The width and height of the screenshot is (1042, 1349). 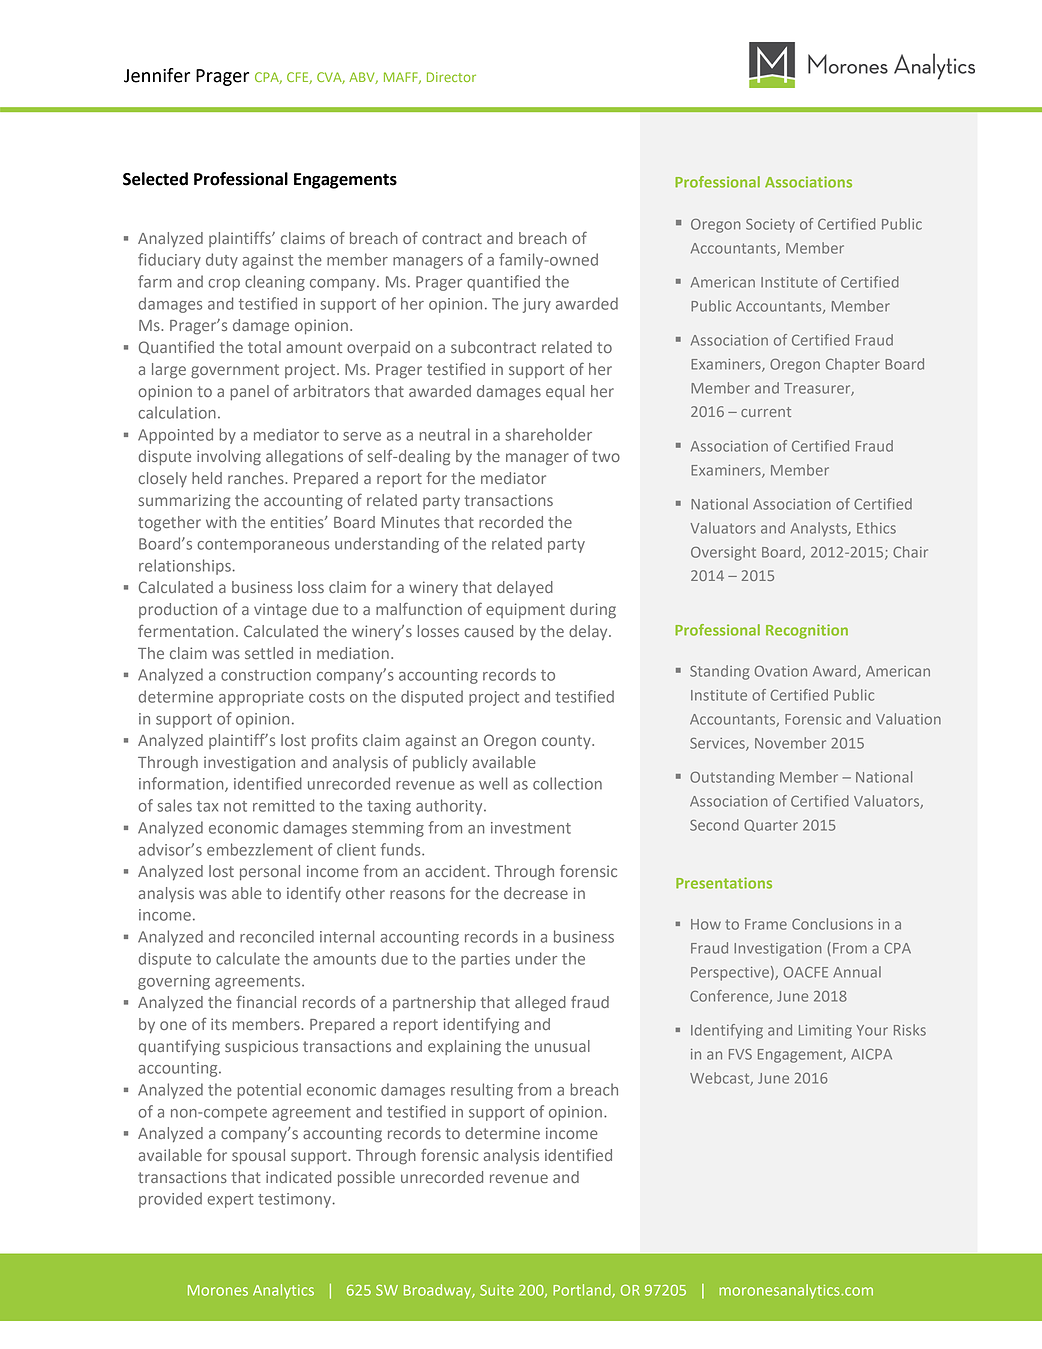 What do you see at coordinates (770, 226) in the screenshot?
I see `Society` at bounding box center [770, 226].
